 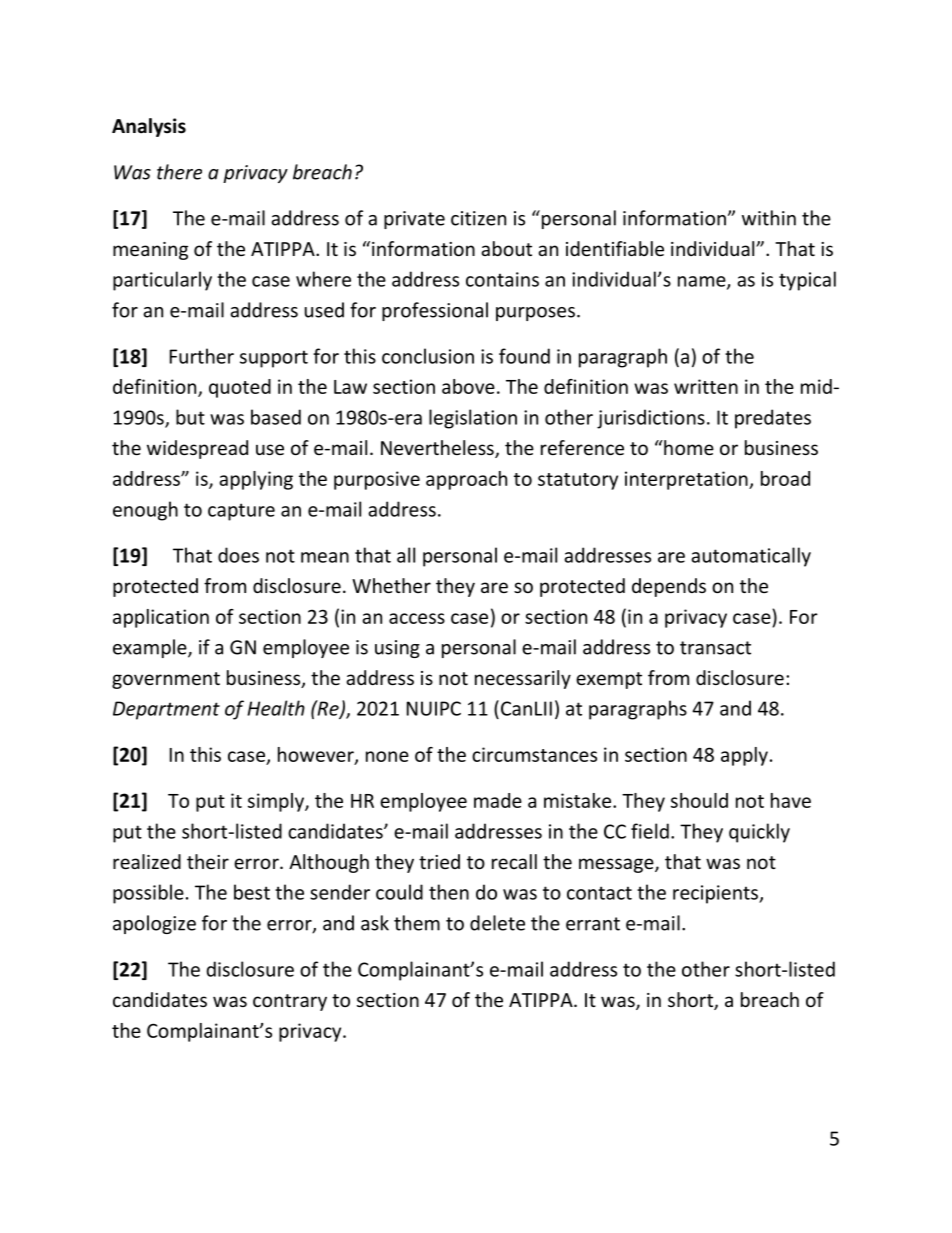 What do you see at coordinates (290, 1002) in the screenshot?
I see `contrary` at bounding box center [290, 1002].
